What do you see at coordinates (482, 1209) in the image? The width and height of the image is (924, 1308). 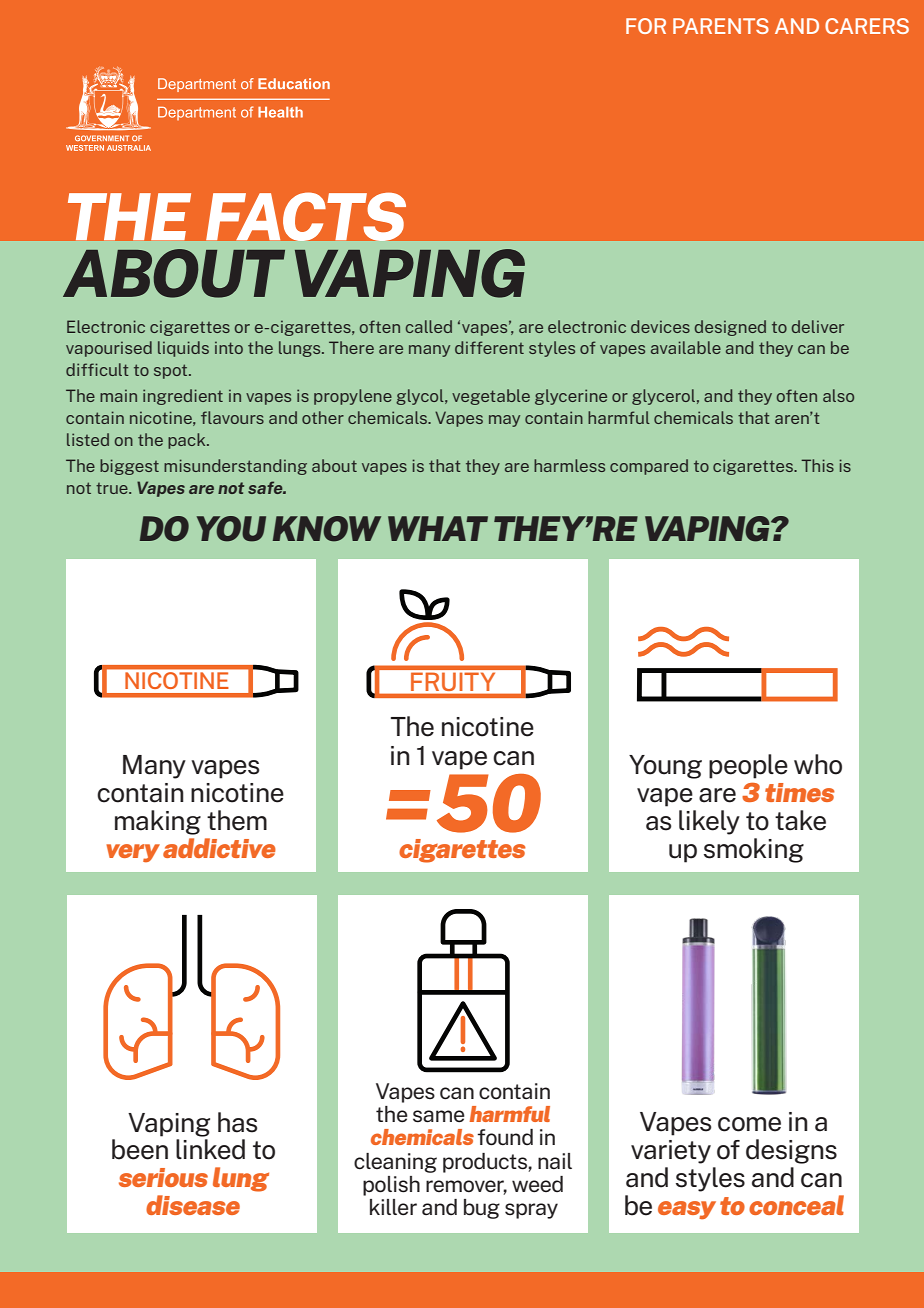 I see `bug` at bounding box center [482, 1209].
